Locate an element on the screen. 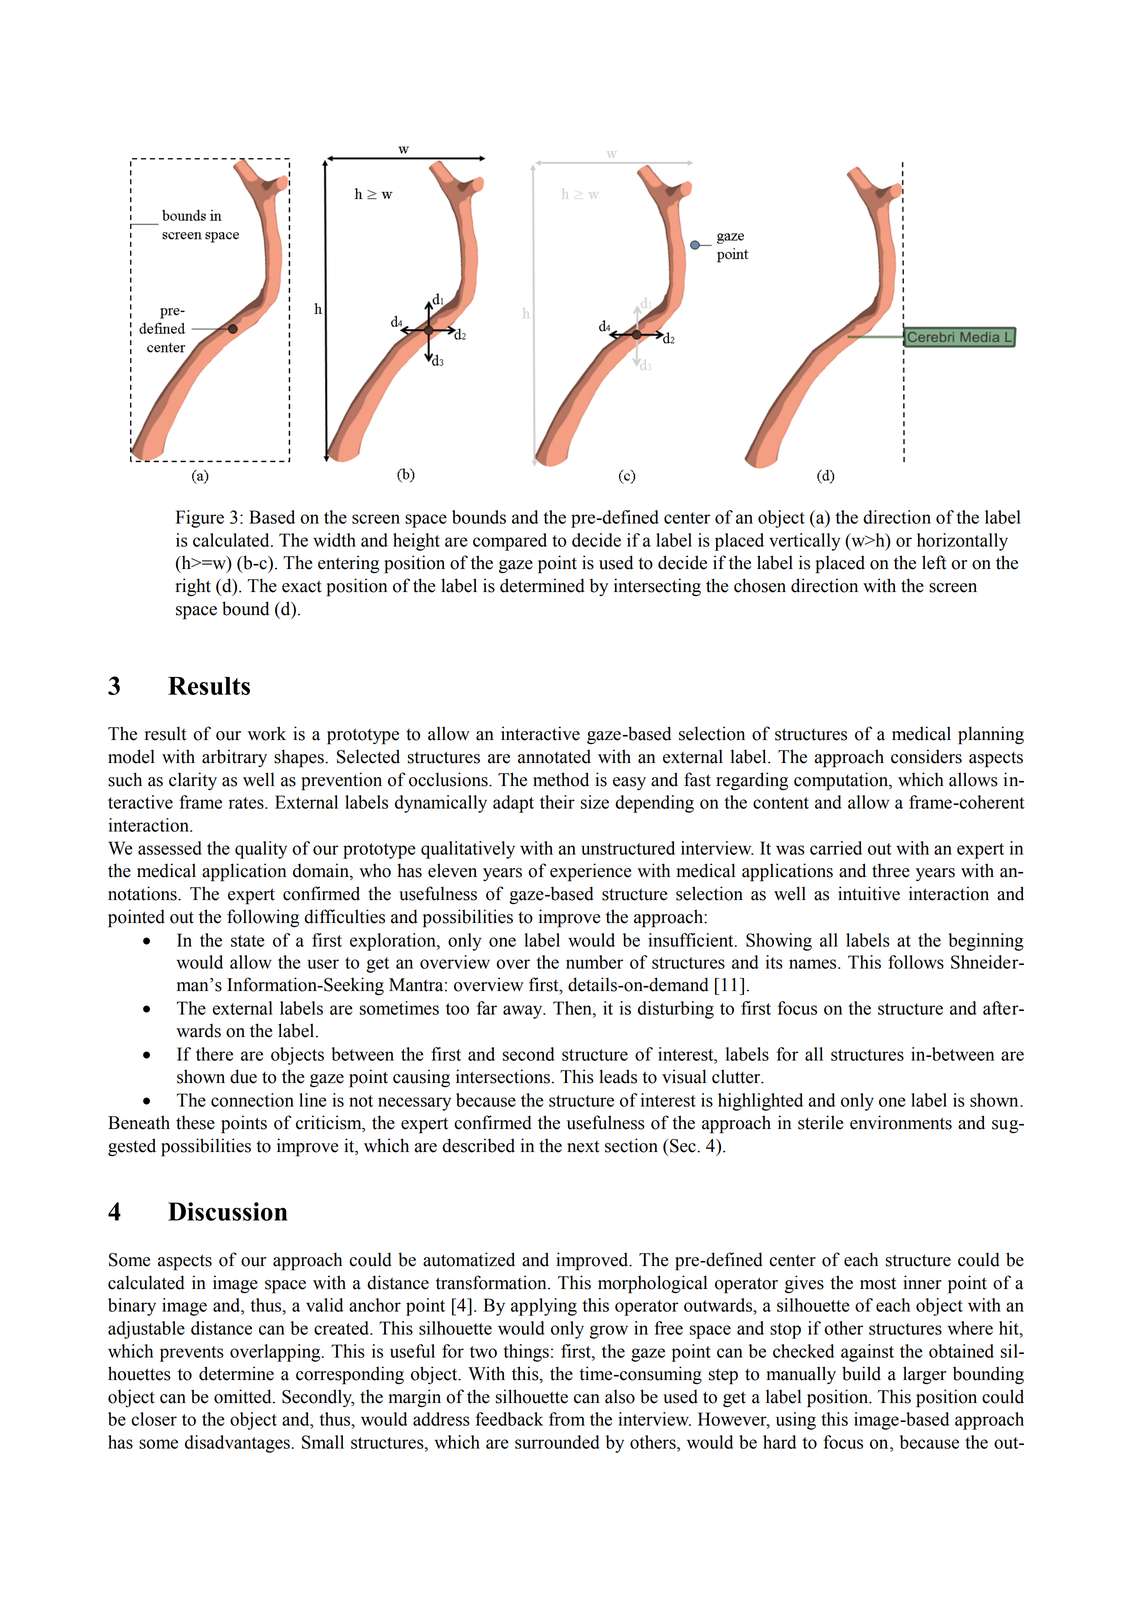 This screenshot has height=1601, width=1132. next is located at coordinates (583, 1147).
